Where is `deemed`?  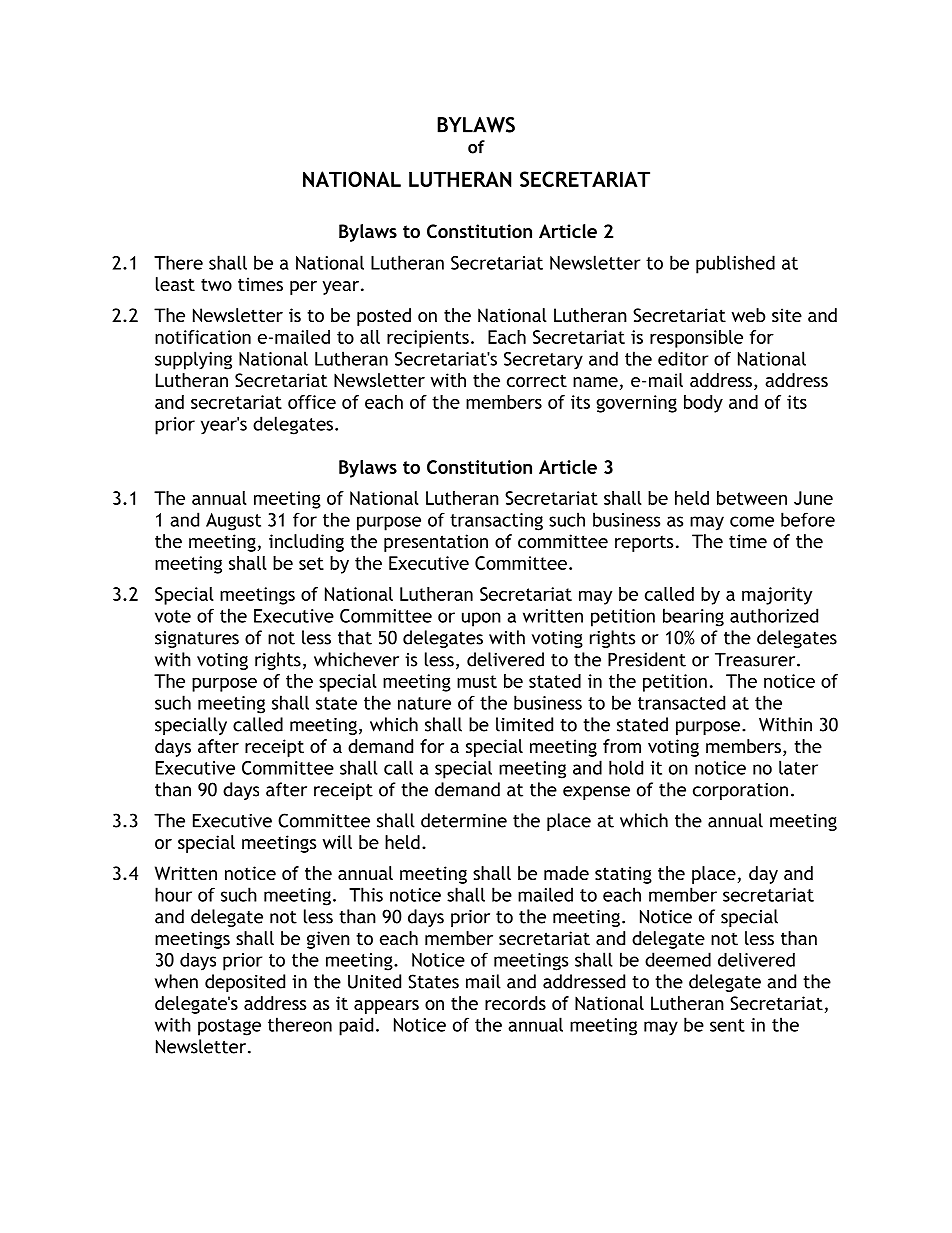 deemed is located at coordinates (678, 959).
